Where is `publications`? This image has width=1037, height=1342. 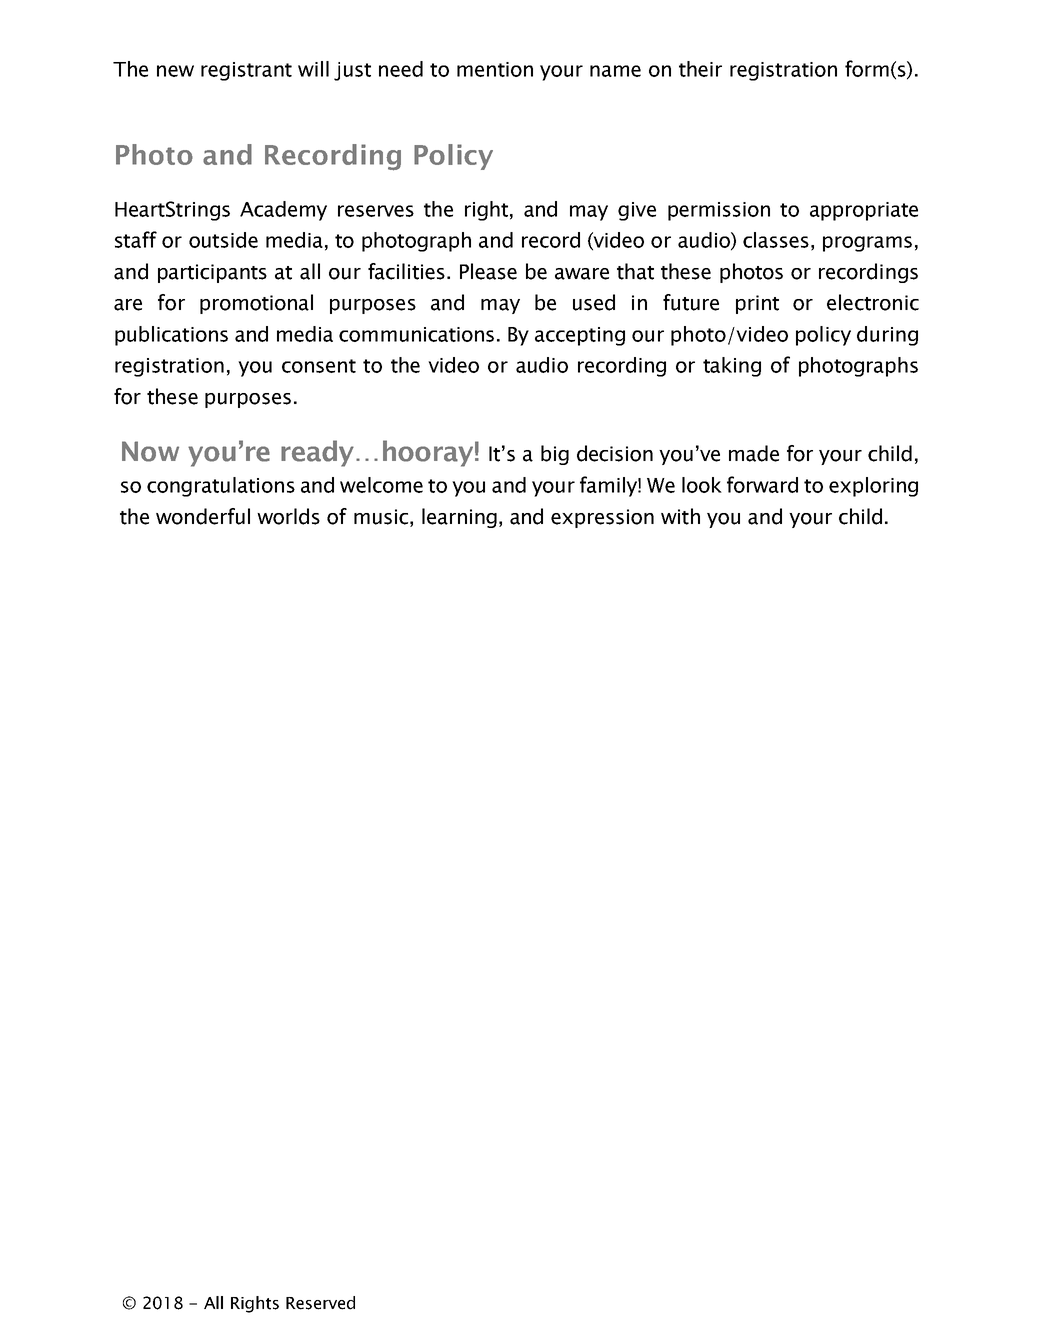
publications is located at coordinates (171, 336).
